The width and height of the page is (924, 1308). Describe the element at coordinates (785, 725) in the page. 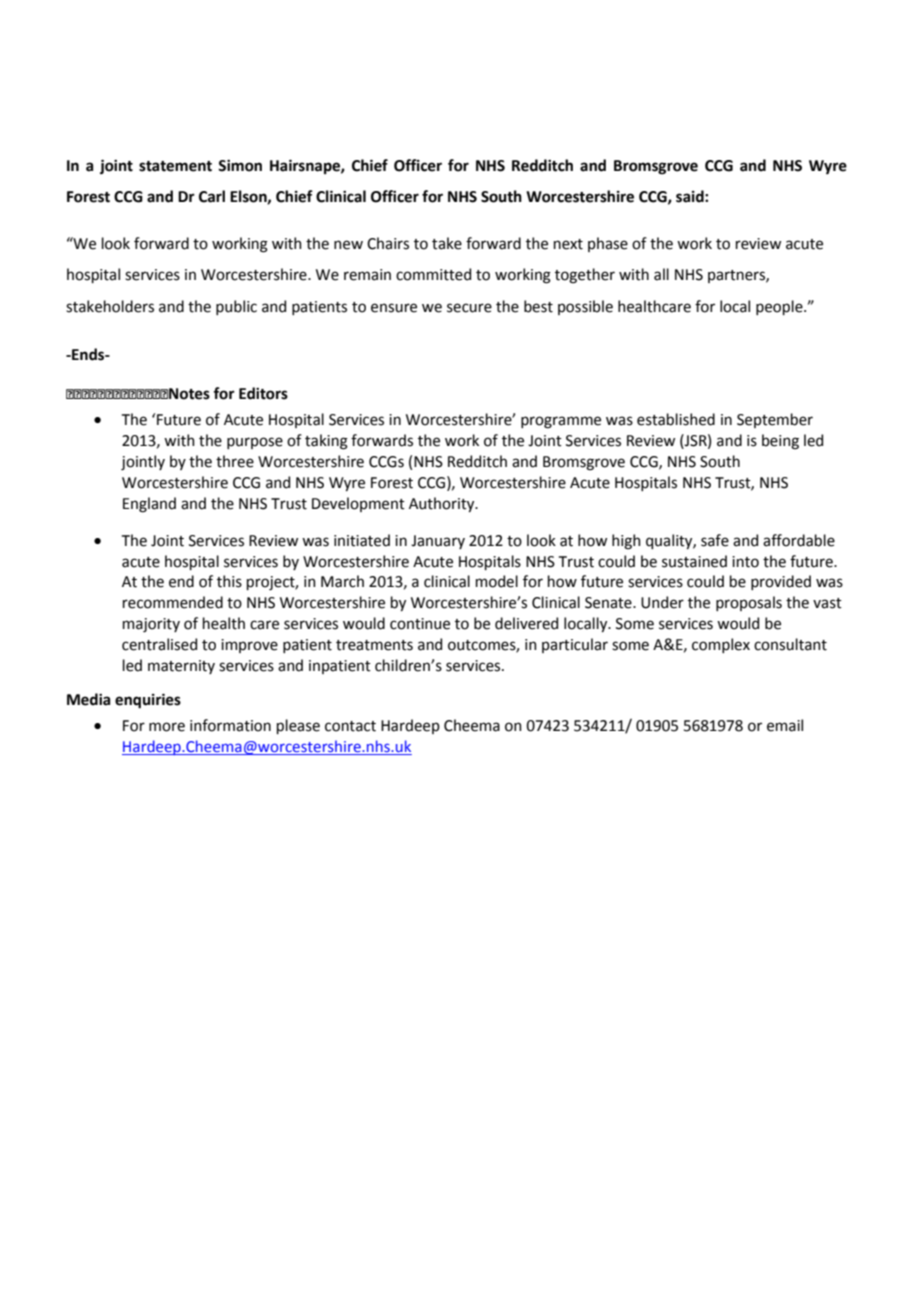

I see `email` at that location.
